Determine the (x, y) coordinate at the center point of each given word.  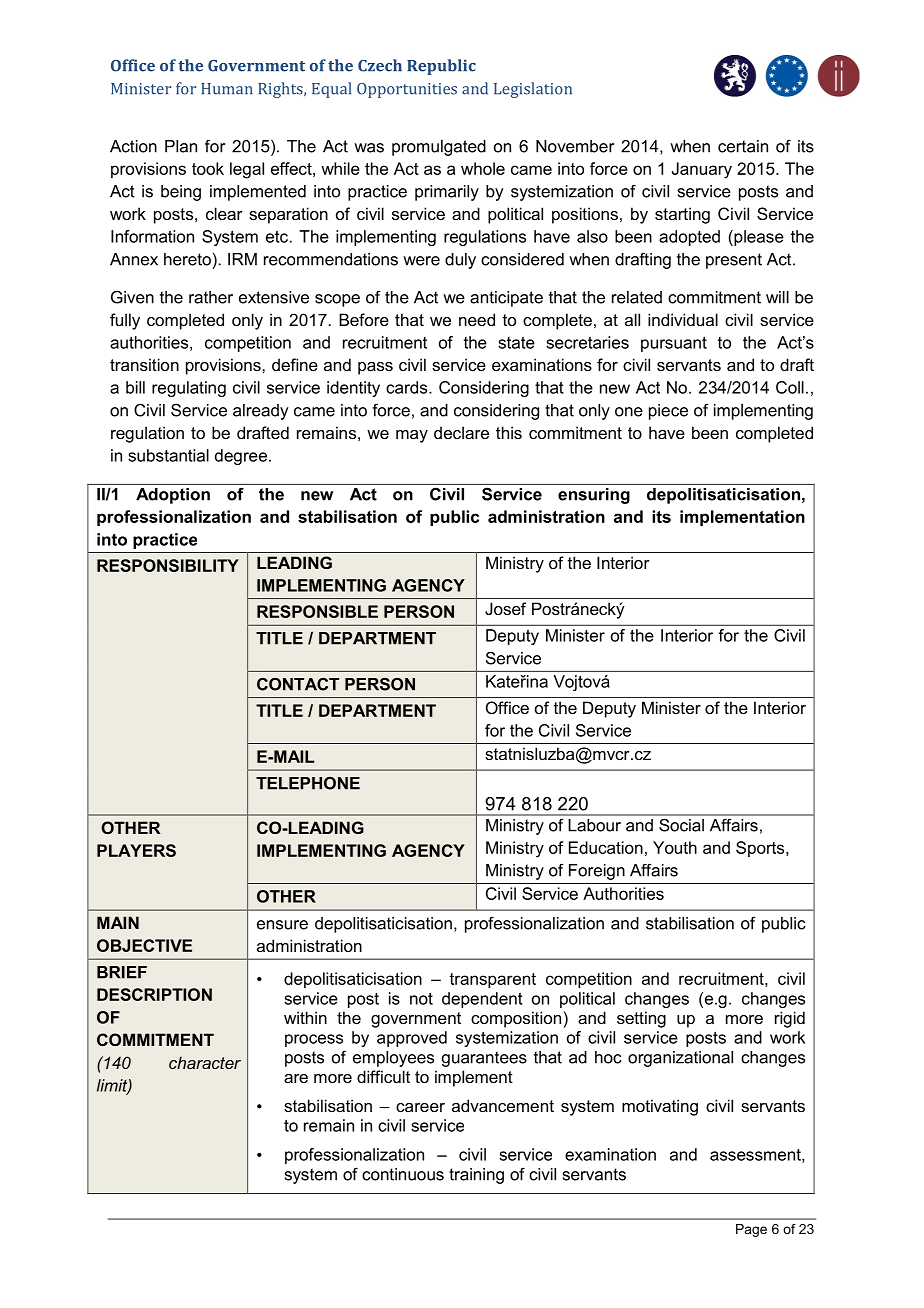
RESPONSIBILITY (168, 565)
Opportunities (407, 90)
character (205, 1062)
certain (743, 146)
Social (682, 825)
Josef (505, 608)
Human (227, 89)
